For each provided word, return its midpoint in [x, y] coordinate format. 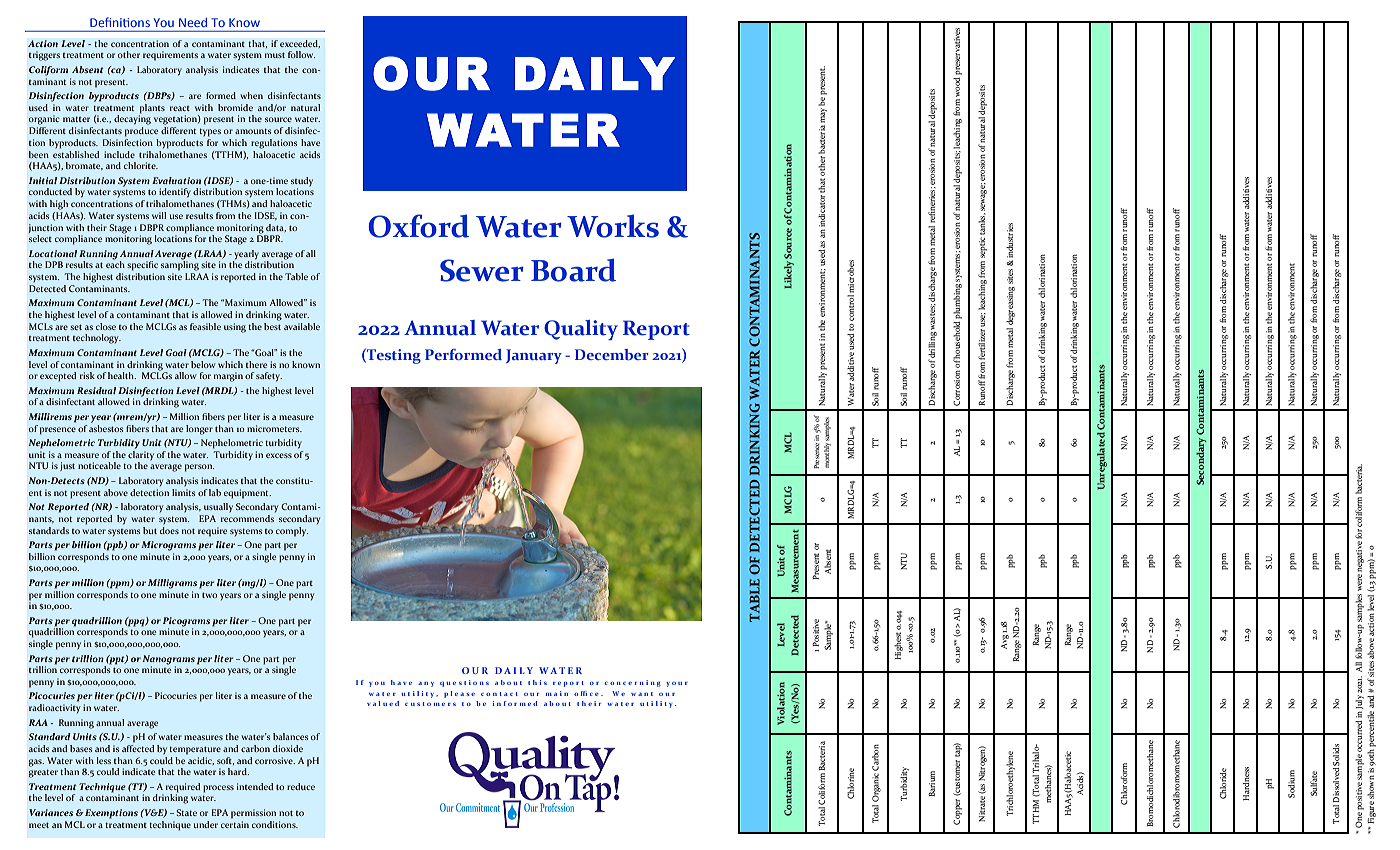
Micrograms [169, 546]
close [106, 326]
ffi [584, 693]
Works [613, 226]
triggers [44, 56]
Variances [51, 812]
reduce [301, 786]
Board [573, 270]
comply [292, 532]
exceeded [300, 44]
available [302, 326]
